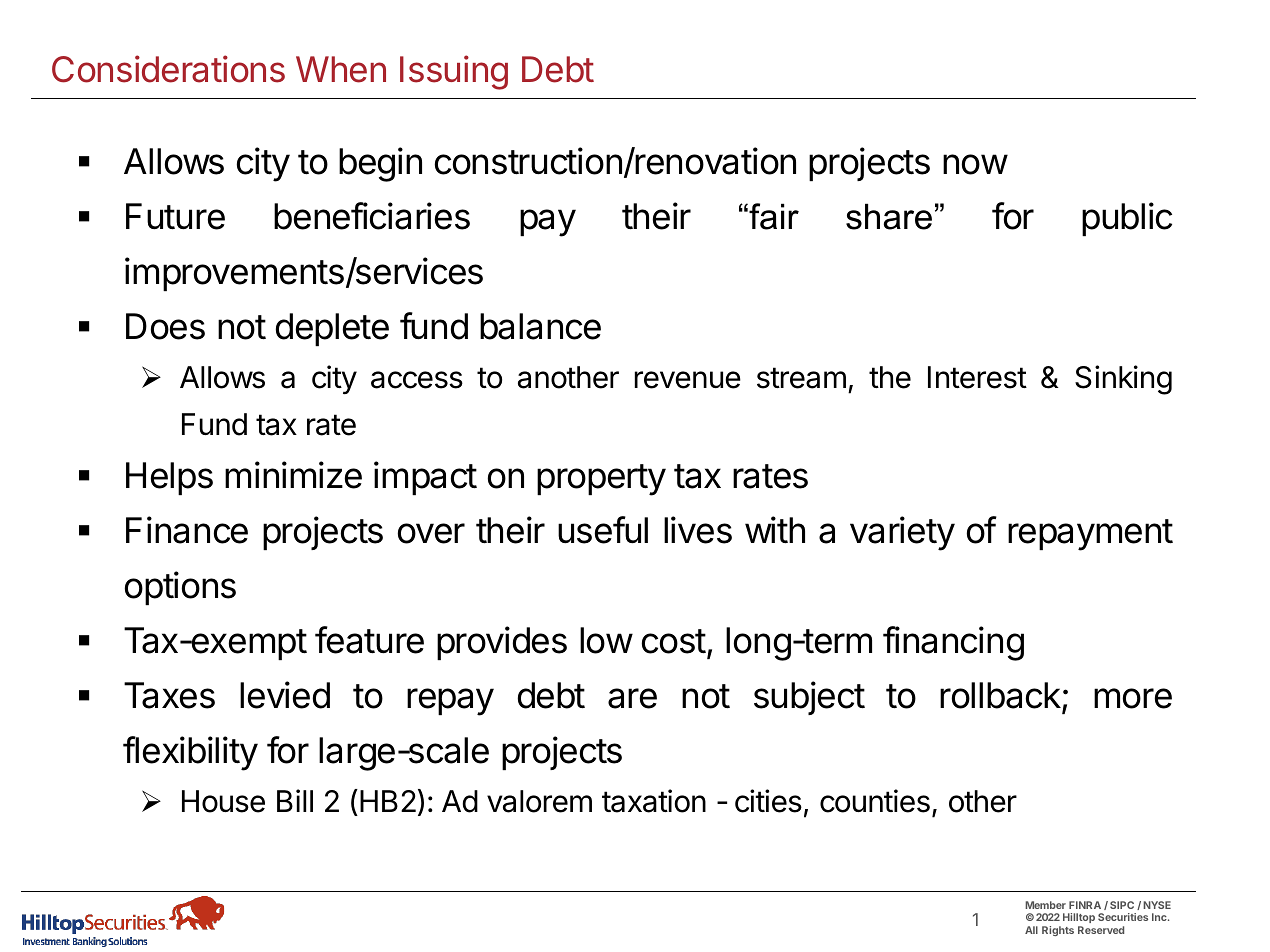 The height and width of the screenshot is (952, 1270). I want to click on Issuing, so click(454, 72).
